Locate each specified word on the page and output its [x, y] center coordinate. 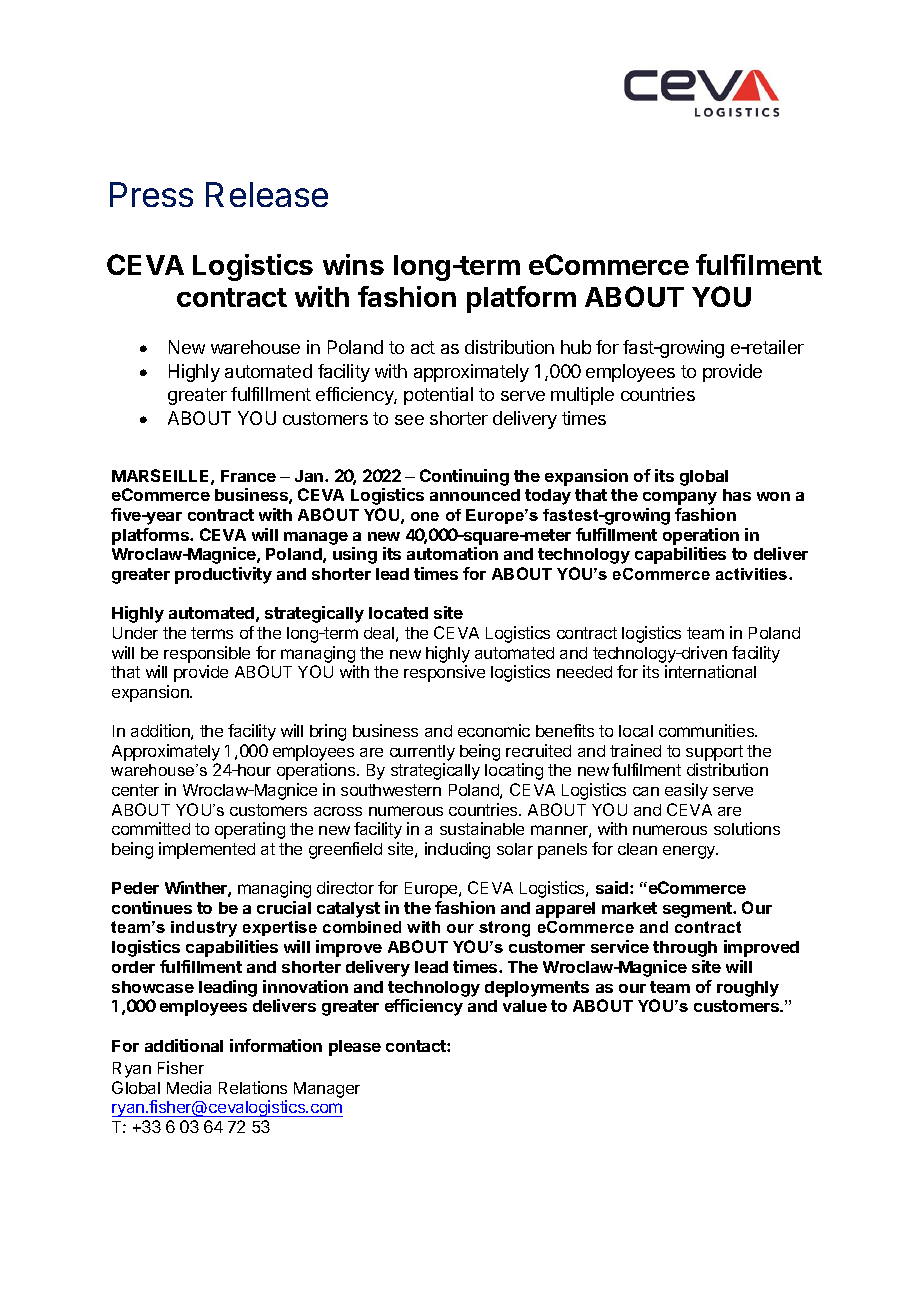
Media [189, 1087]
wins [353, 264]
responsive [444, 673]
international [710, 671]
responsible [207, 654]
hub [576, 347]
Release [267, 194]
